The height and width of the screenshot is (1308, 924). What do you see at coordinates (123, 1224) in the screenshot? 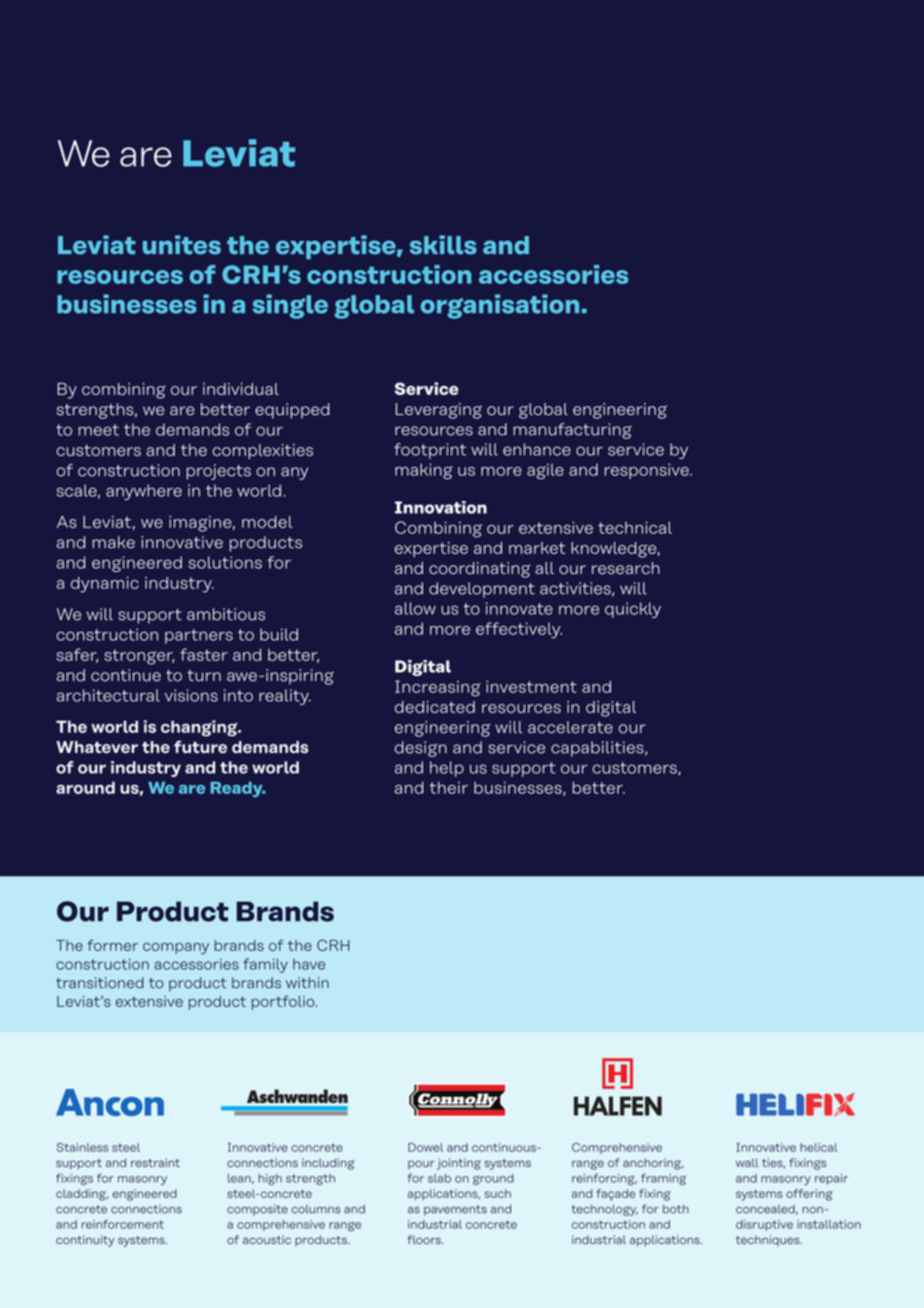
I see `reinforcement` at bounding box center [123, 1224].
